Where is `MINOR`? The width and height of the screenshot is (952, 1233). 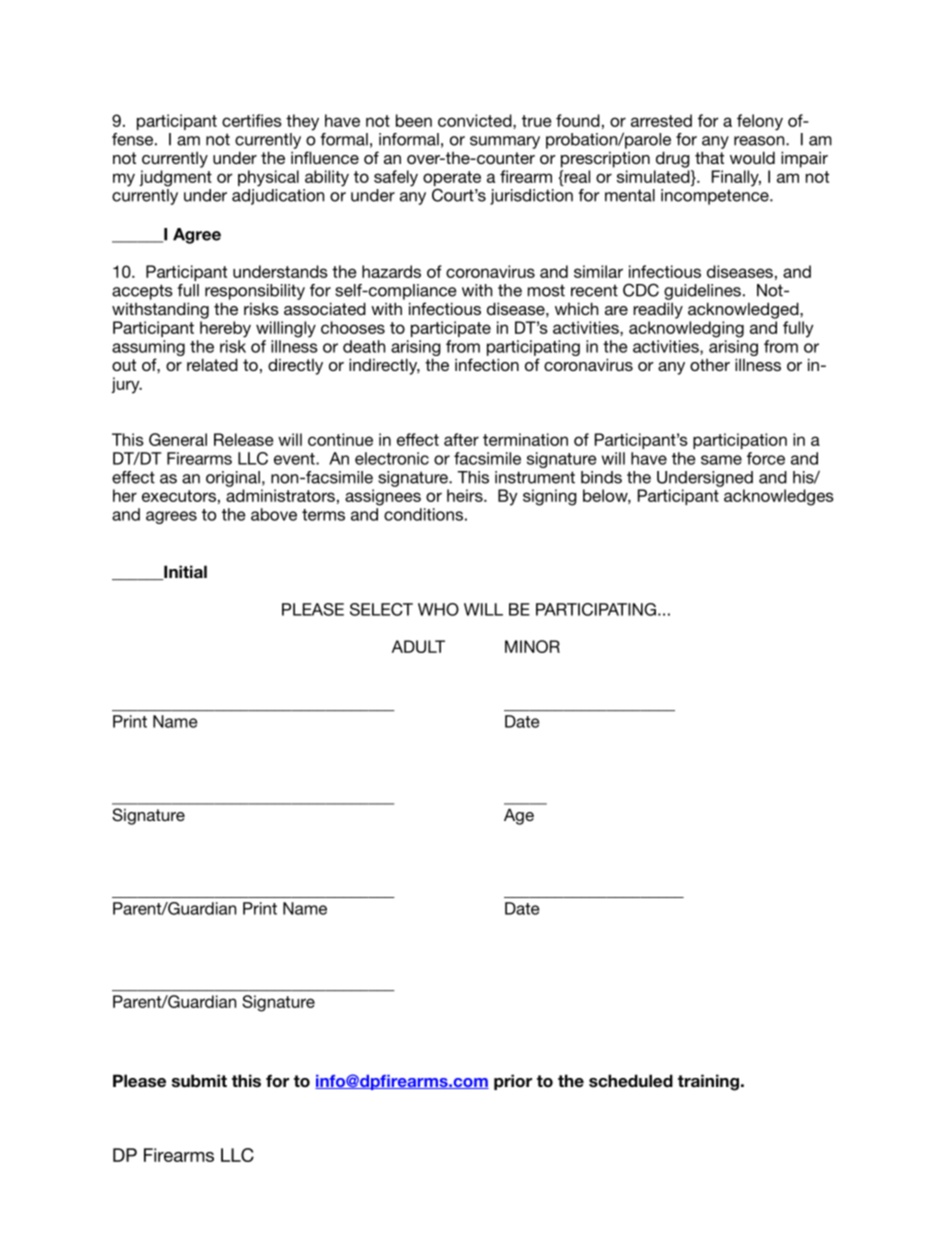 MINOR is located at coordinates (532, 646).
